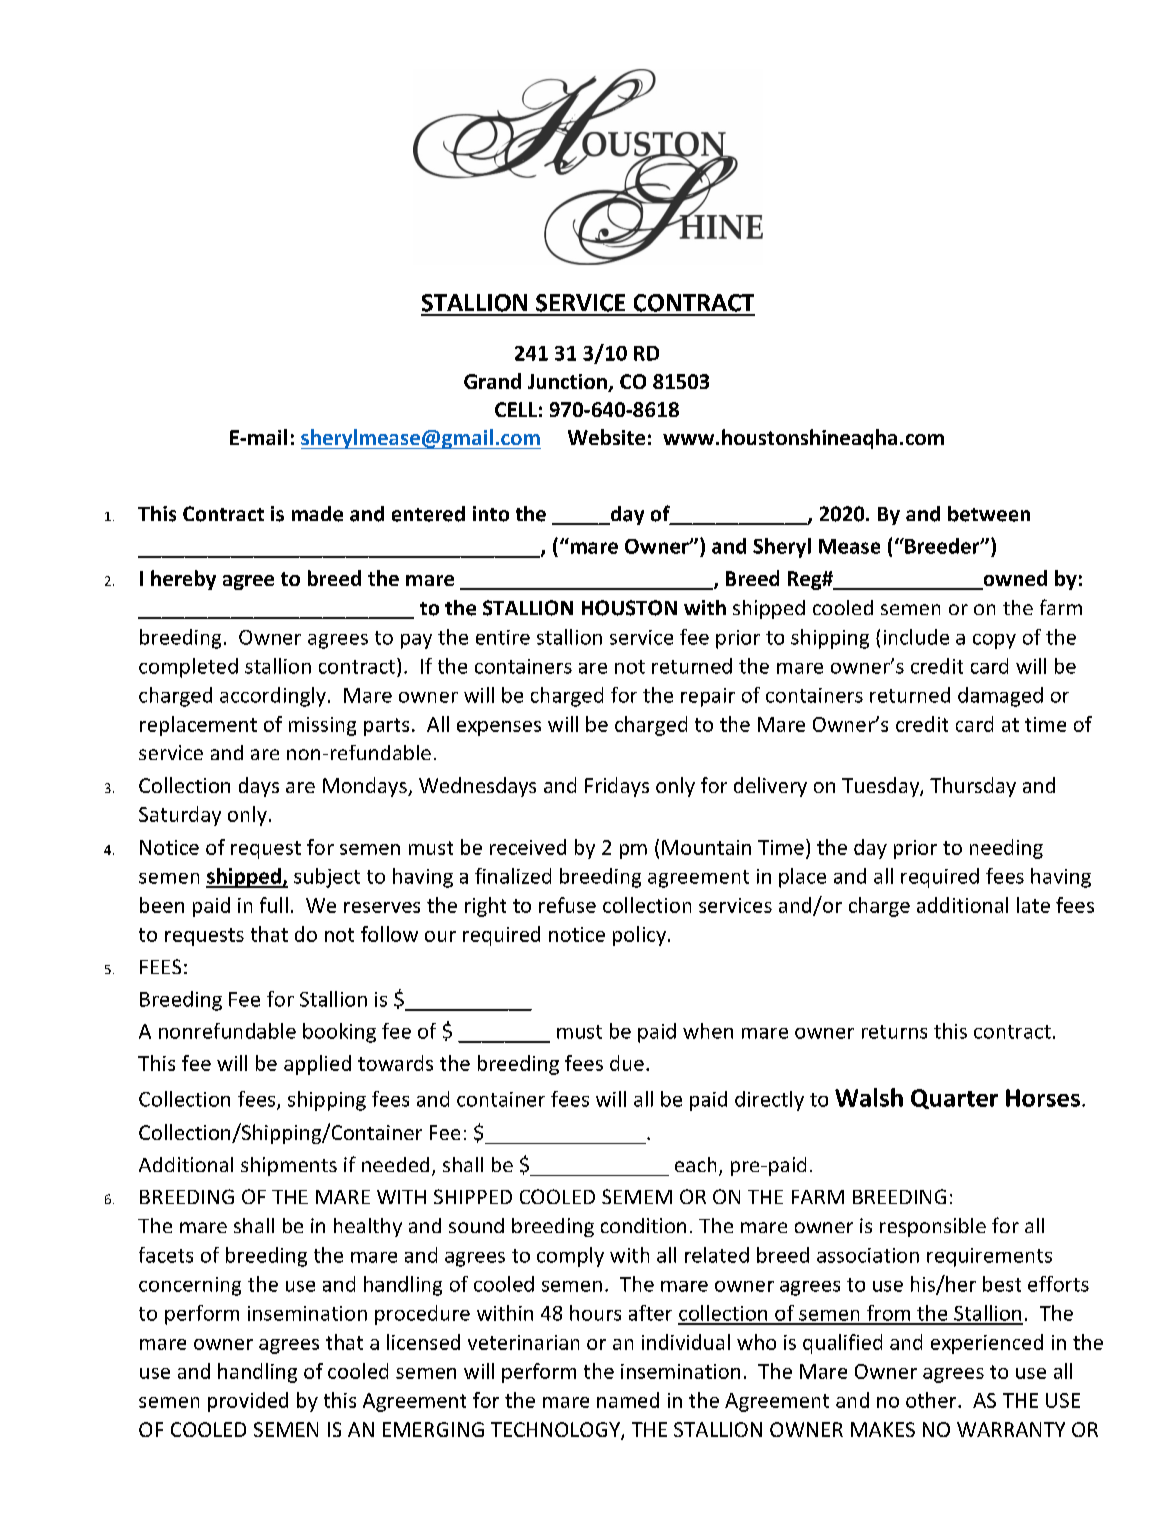 The width and height of the image is (1176, 1522). I want to click on needing, so click(1006, 849).
